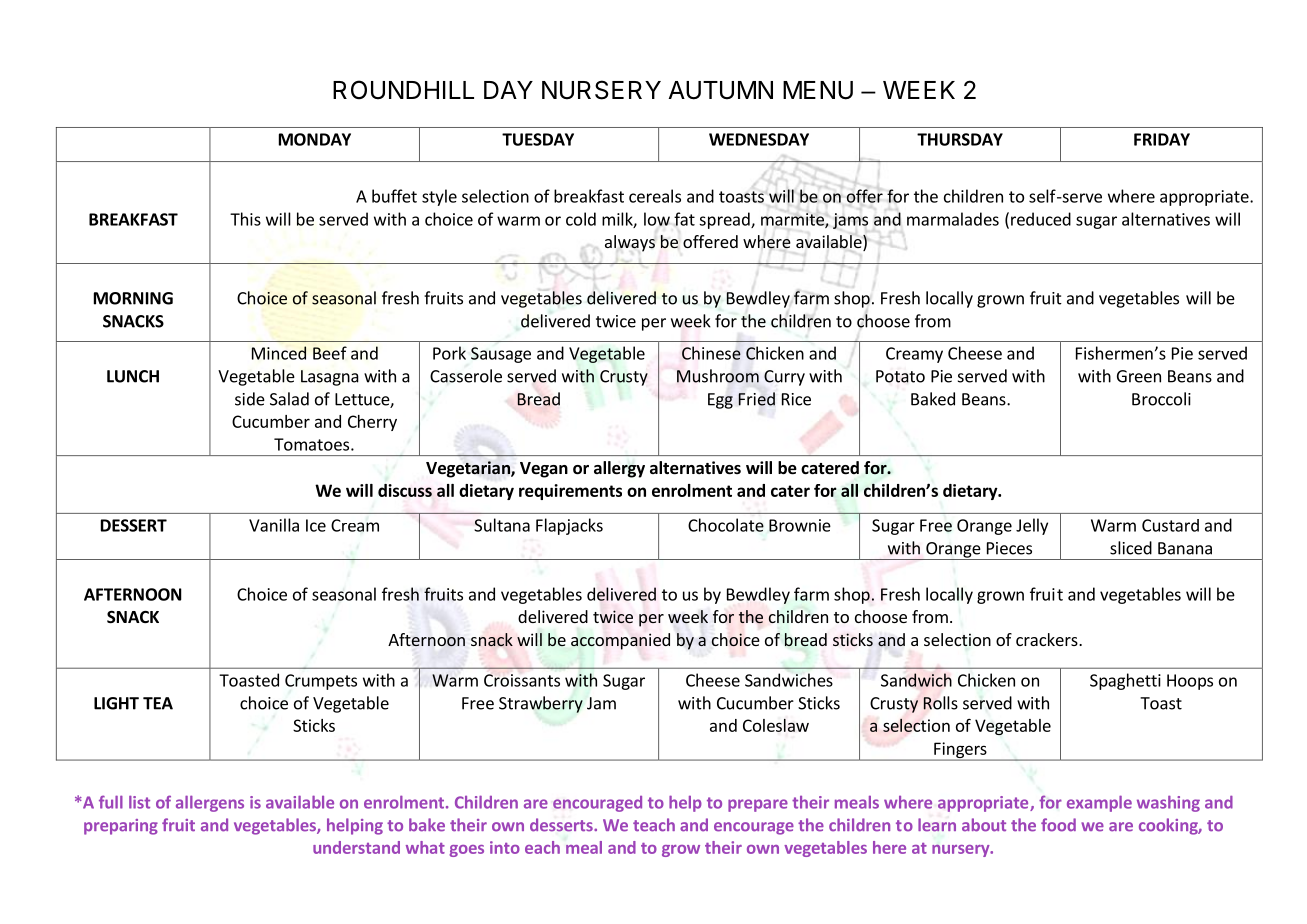 The height and width of the screenshot is (924, 1307). Describe the element at coordinates (1009, 548) in the screenshot. I see `Pieces` at that location.
